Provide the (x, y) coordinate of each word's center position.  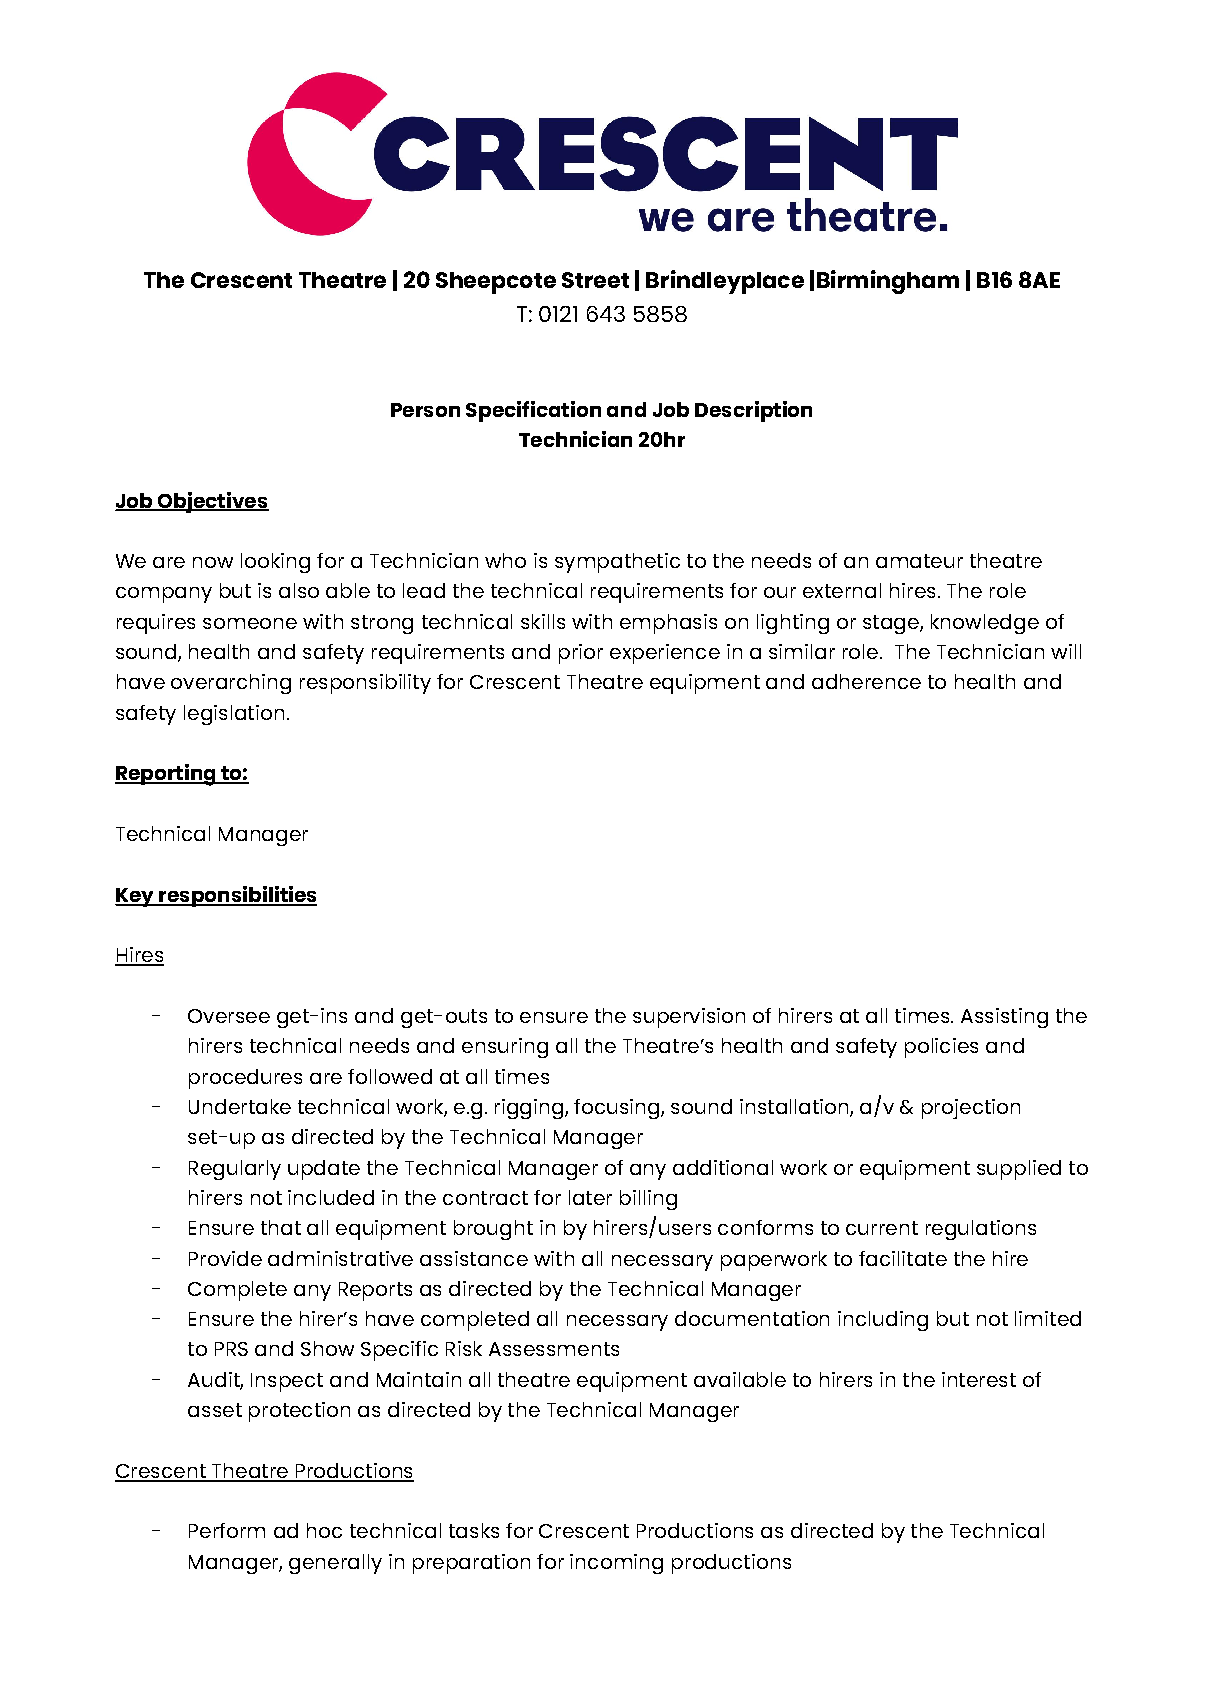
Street (595, 280)
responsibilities (237, 896)
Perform (227, 1530)
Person (425, 410)
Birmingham (888, 282)
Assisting (1004, 1018)
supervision (689, 1018)
